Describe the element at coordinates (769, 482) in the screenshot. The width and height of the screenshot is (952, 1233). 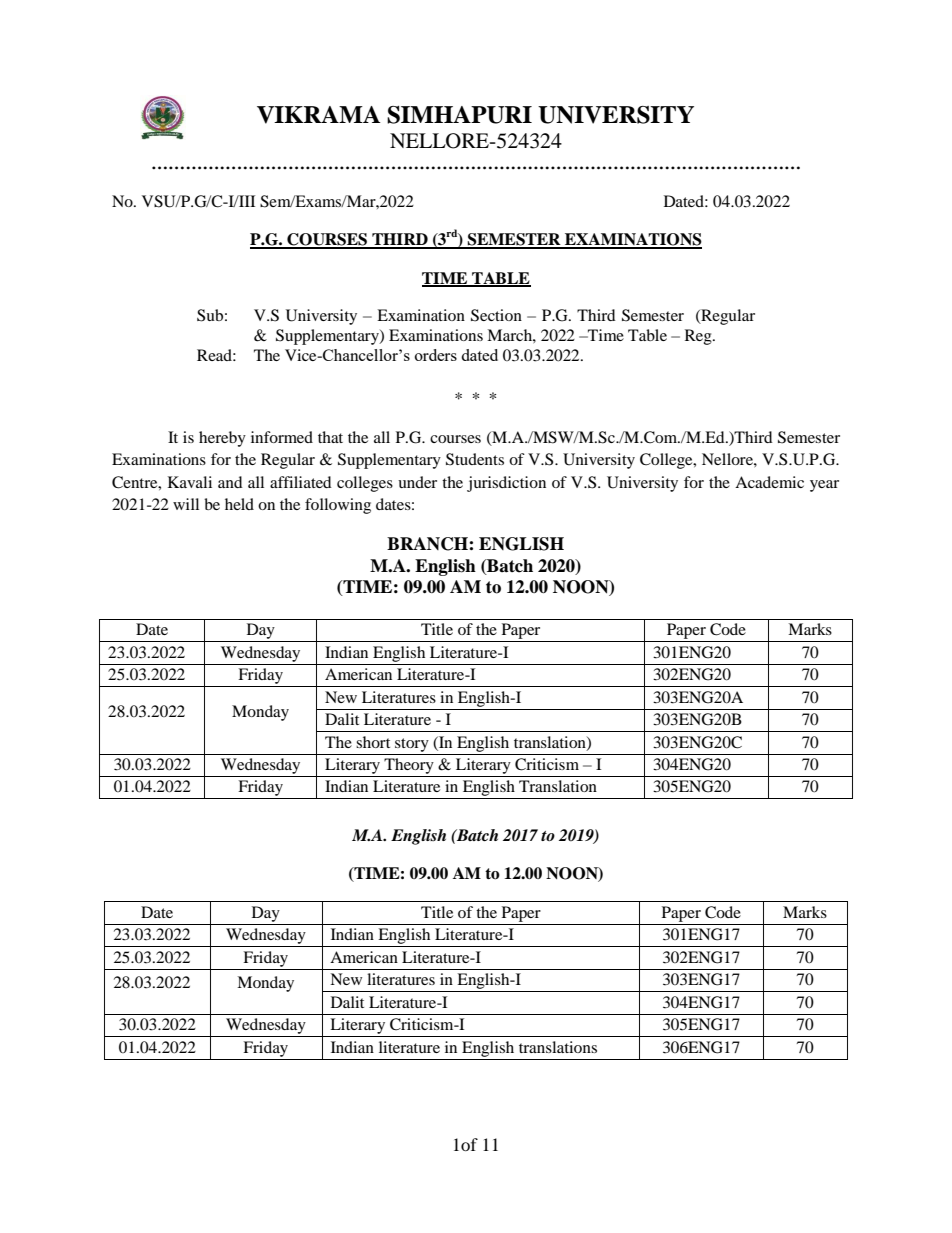
I see `Academic` at that location.
